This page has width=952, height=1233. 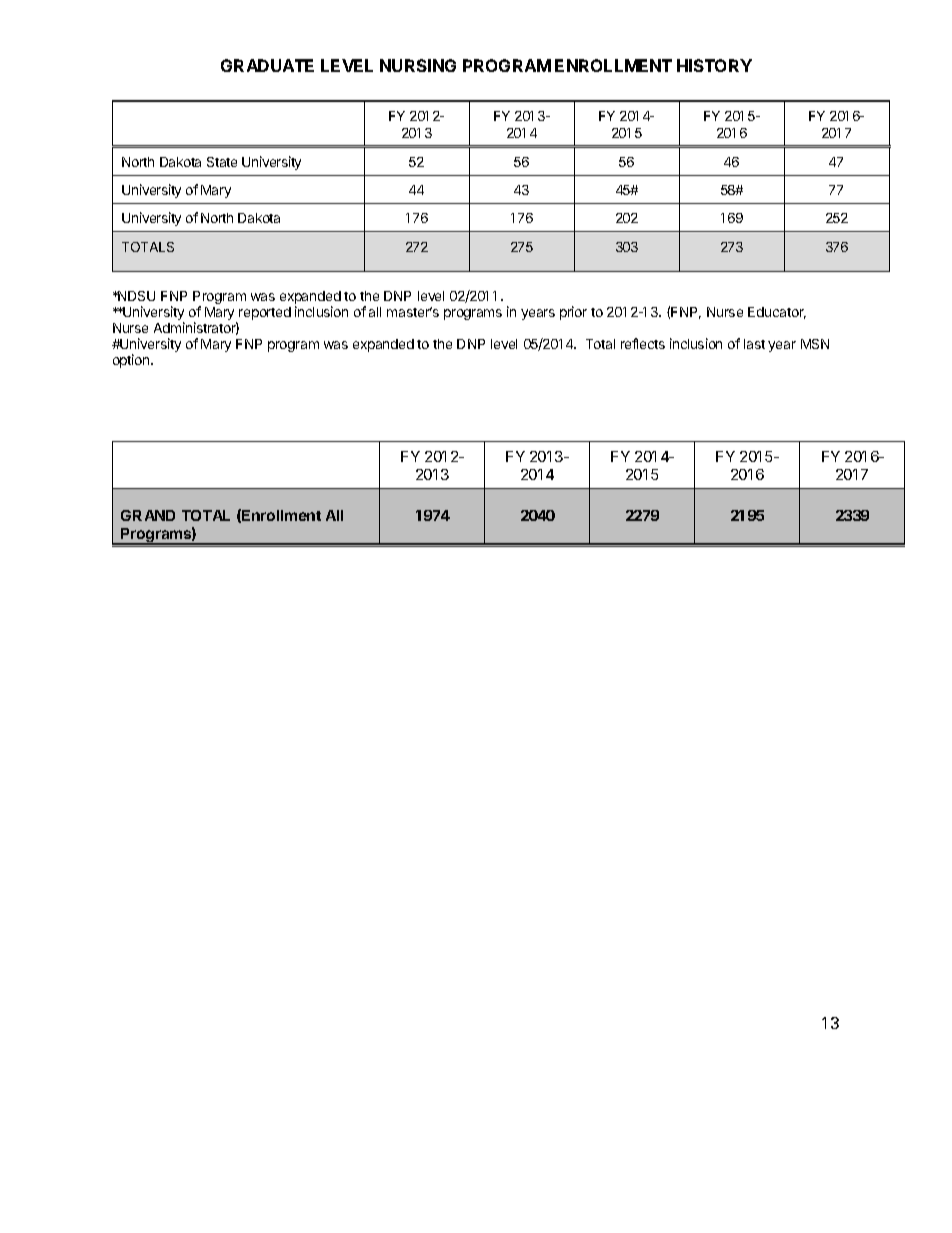 What do you see at coordinates (265, 313) in the page?
I see `reported` at bounding box center [265, 313].
